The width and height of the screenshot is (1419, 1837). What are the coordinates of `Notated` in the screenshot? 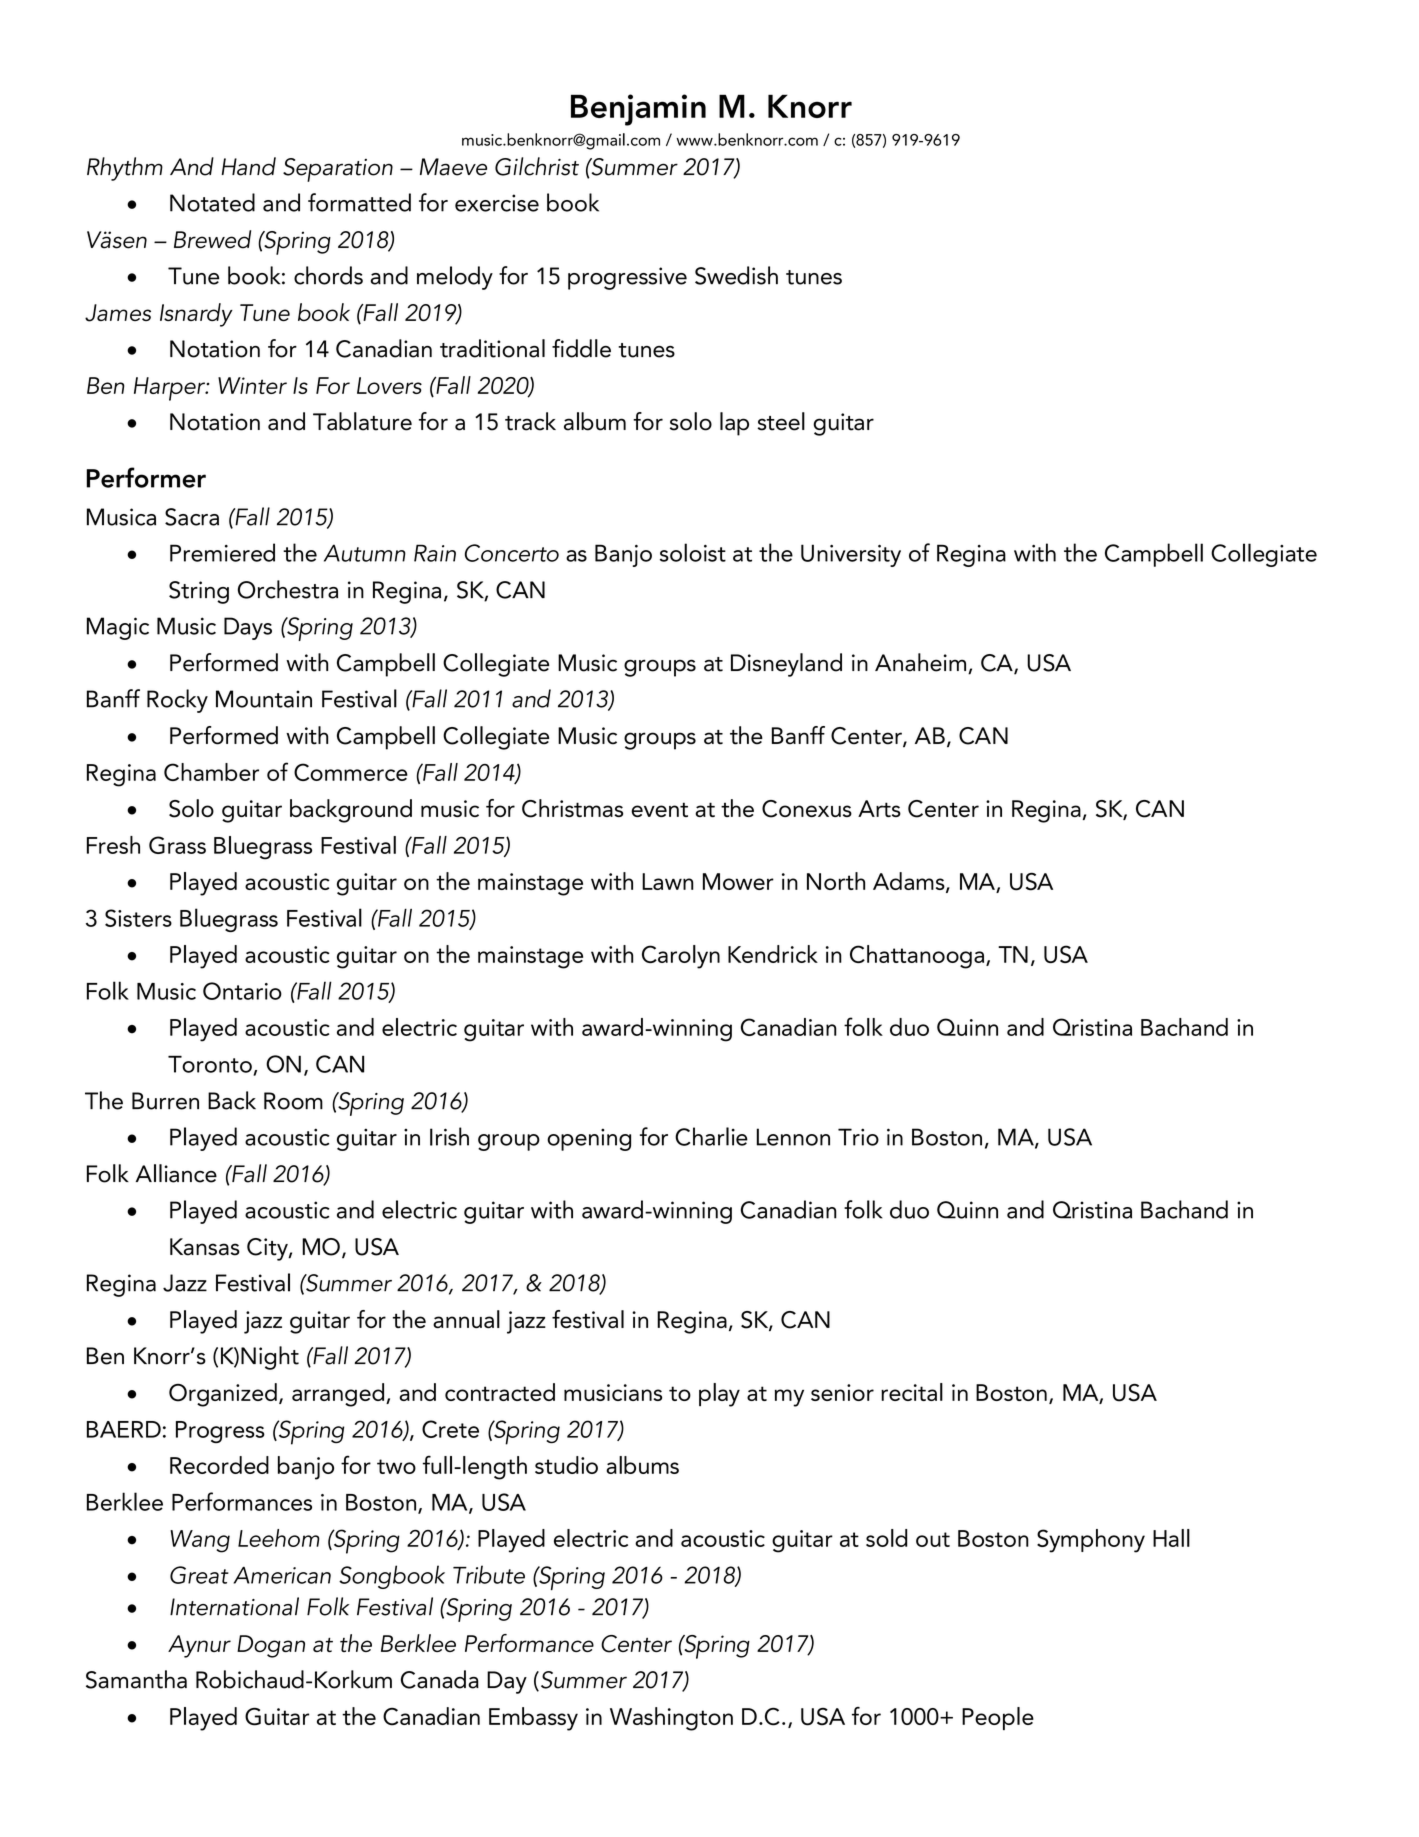 It's located at (212, 202).
